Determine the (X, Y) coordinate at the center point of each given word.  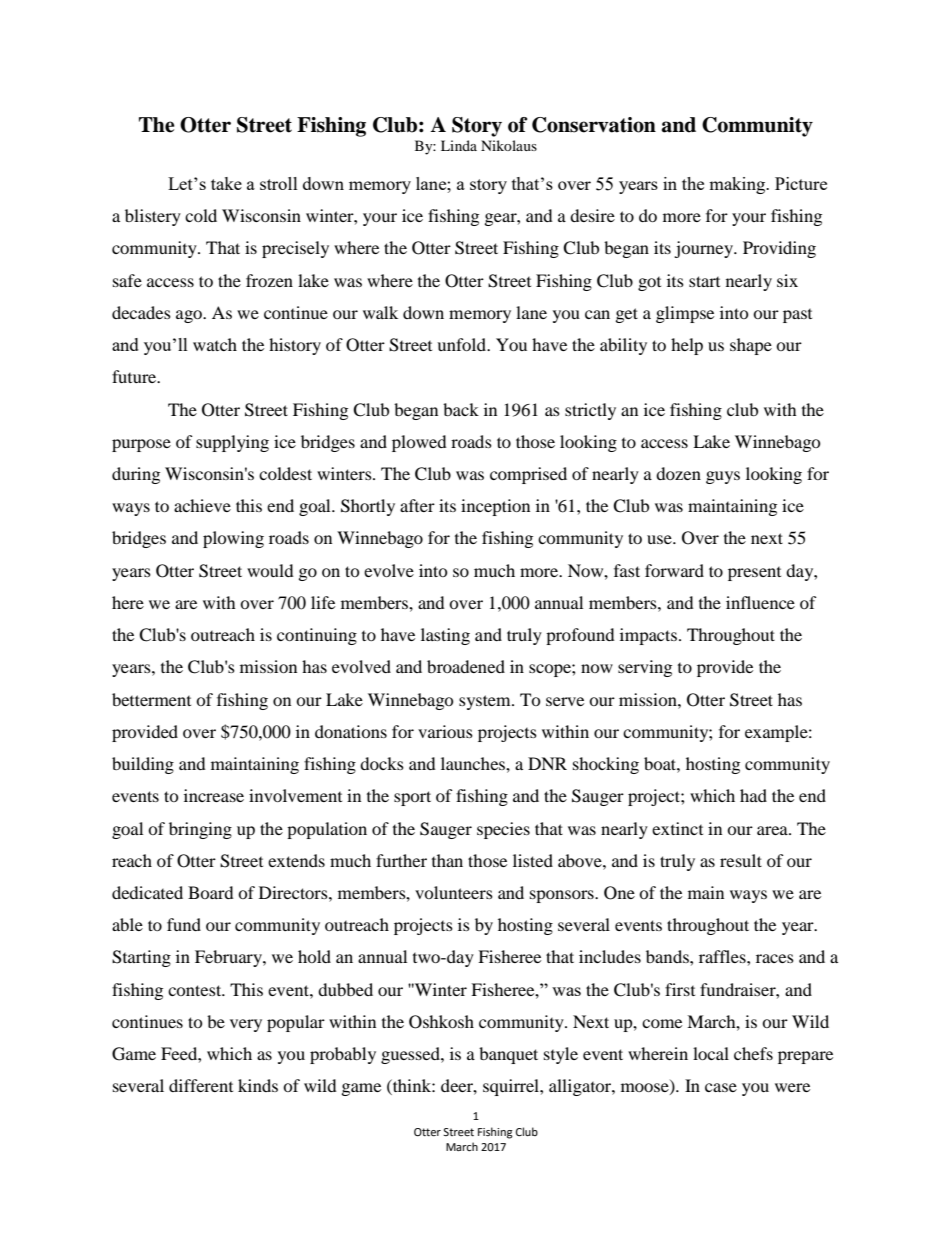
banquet (508, 1055)
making (738, 185)
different (201, 1085)
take (226, 183)
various (445, 731)
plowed (419, 443)
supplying (232, 443)
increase (214, 795)
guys (723, 477)
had (753, 795)
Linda (459, 145)
